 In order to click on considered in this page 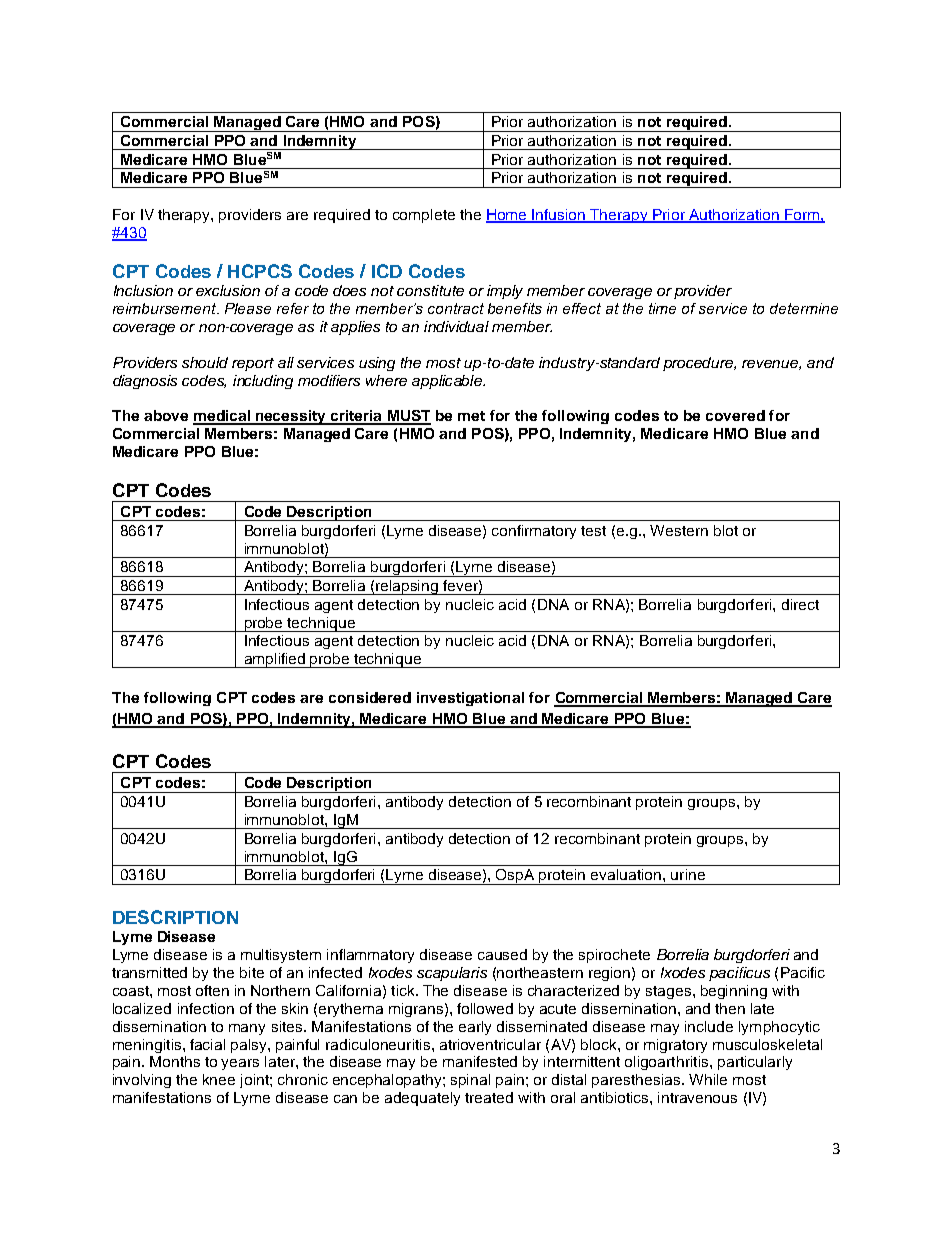, I will do `click(370, 697)`.
